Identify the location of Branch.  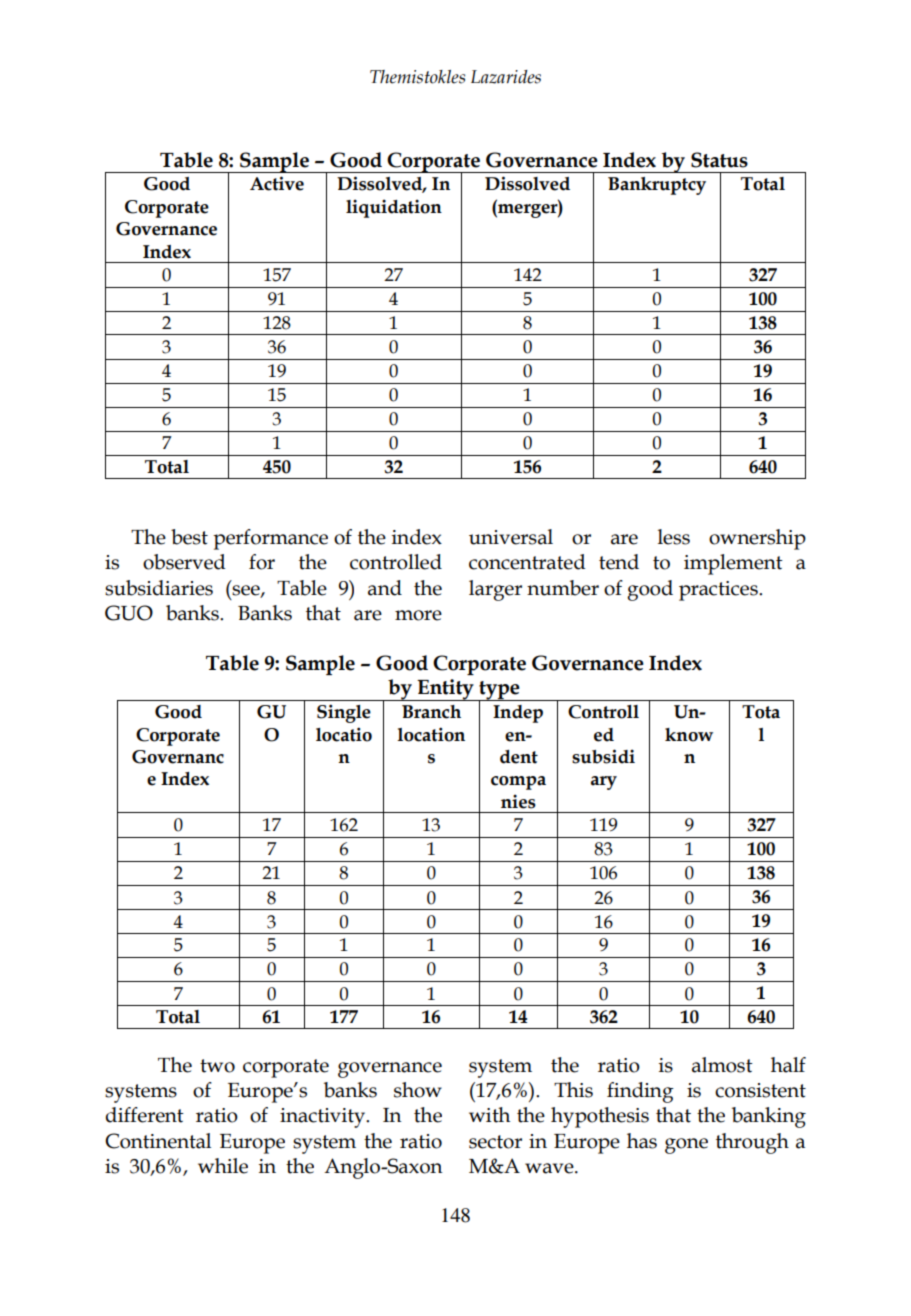
(431, 712).
